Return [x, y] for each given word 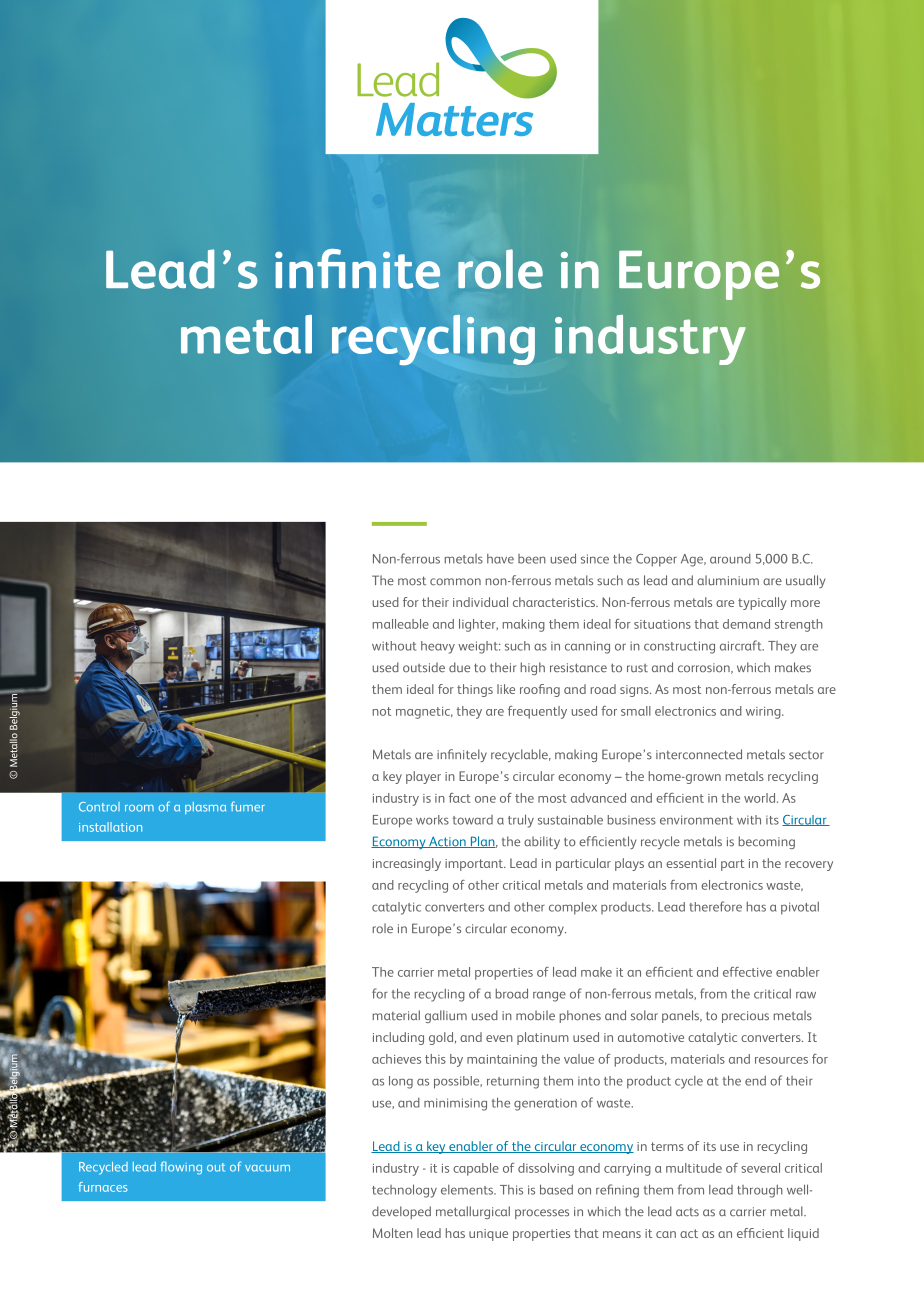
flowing [181, 1168]
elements [468, 1190]
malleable [401, 624]
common [455, 582]
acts [687, 1212]
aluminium [728, 580]
